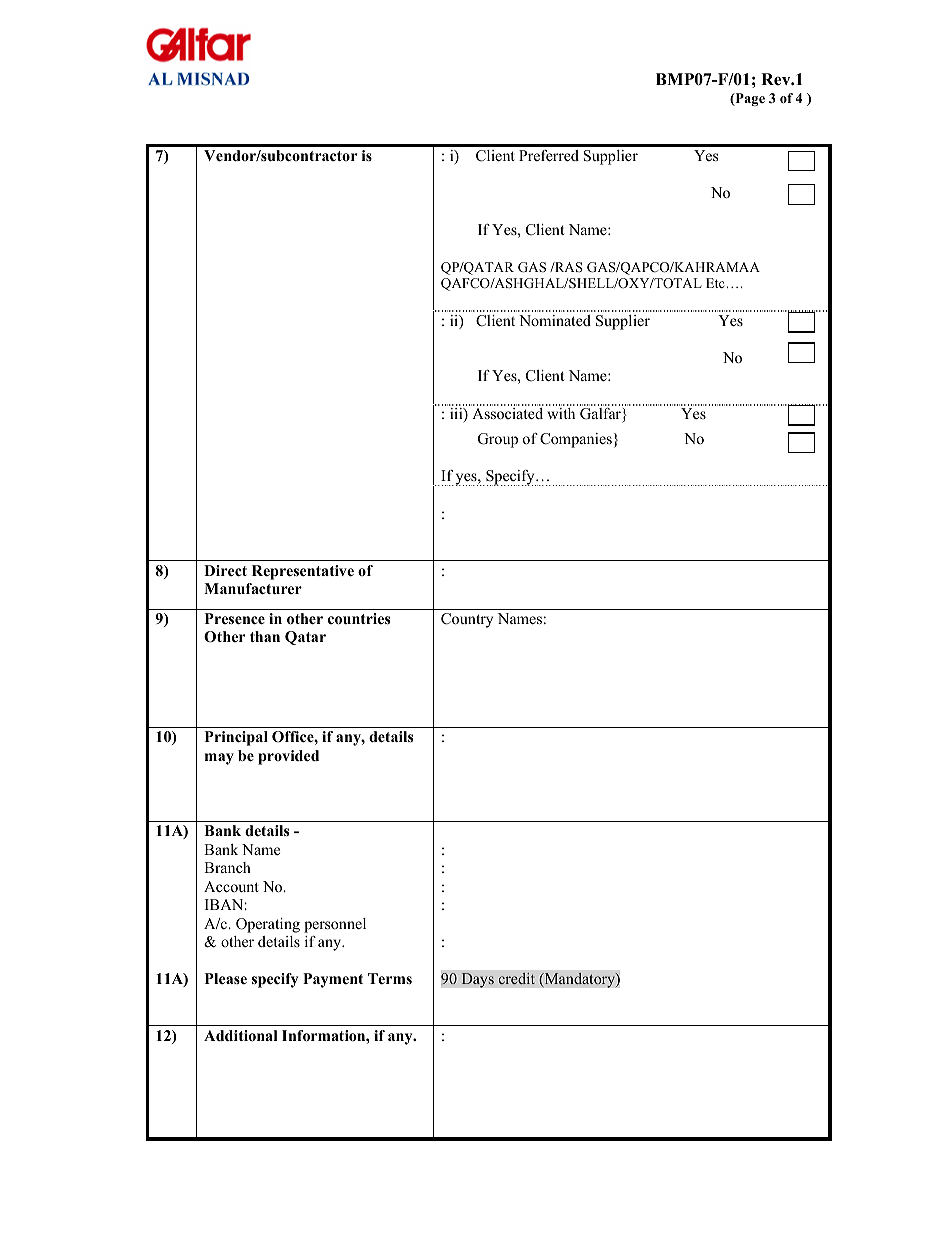 Image resolution: width=952 pixels, height=1233 pixels. I want to click on Etc, so click(716, 283).
